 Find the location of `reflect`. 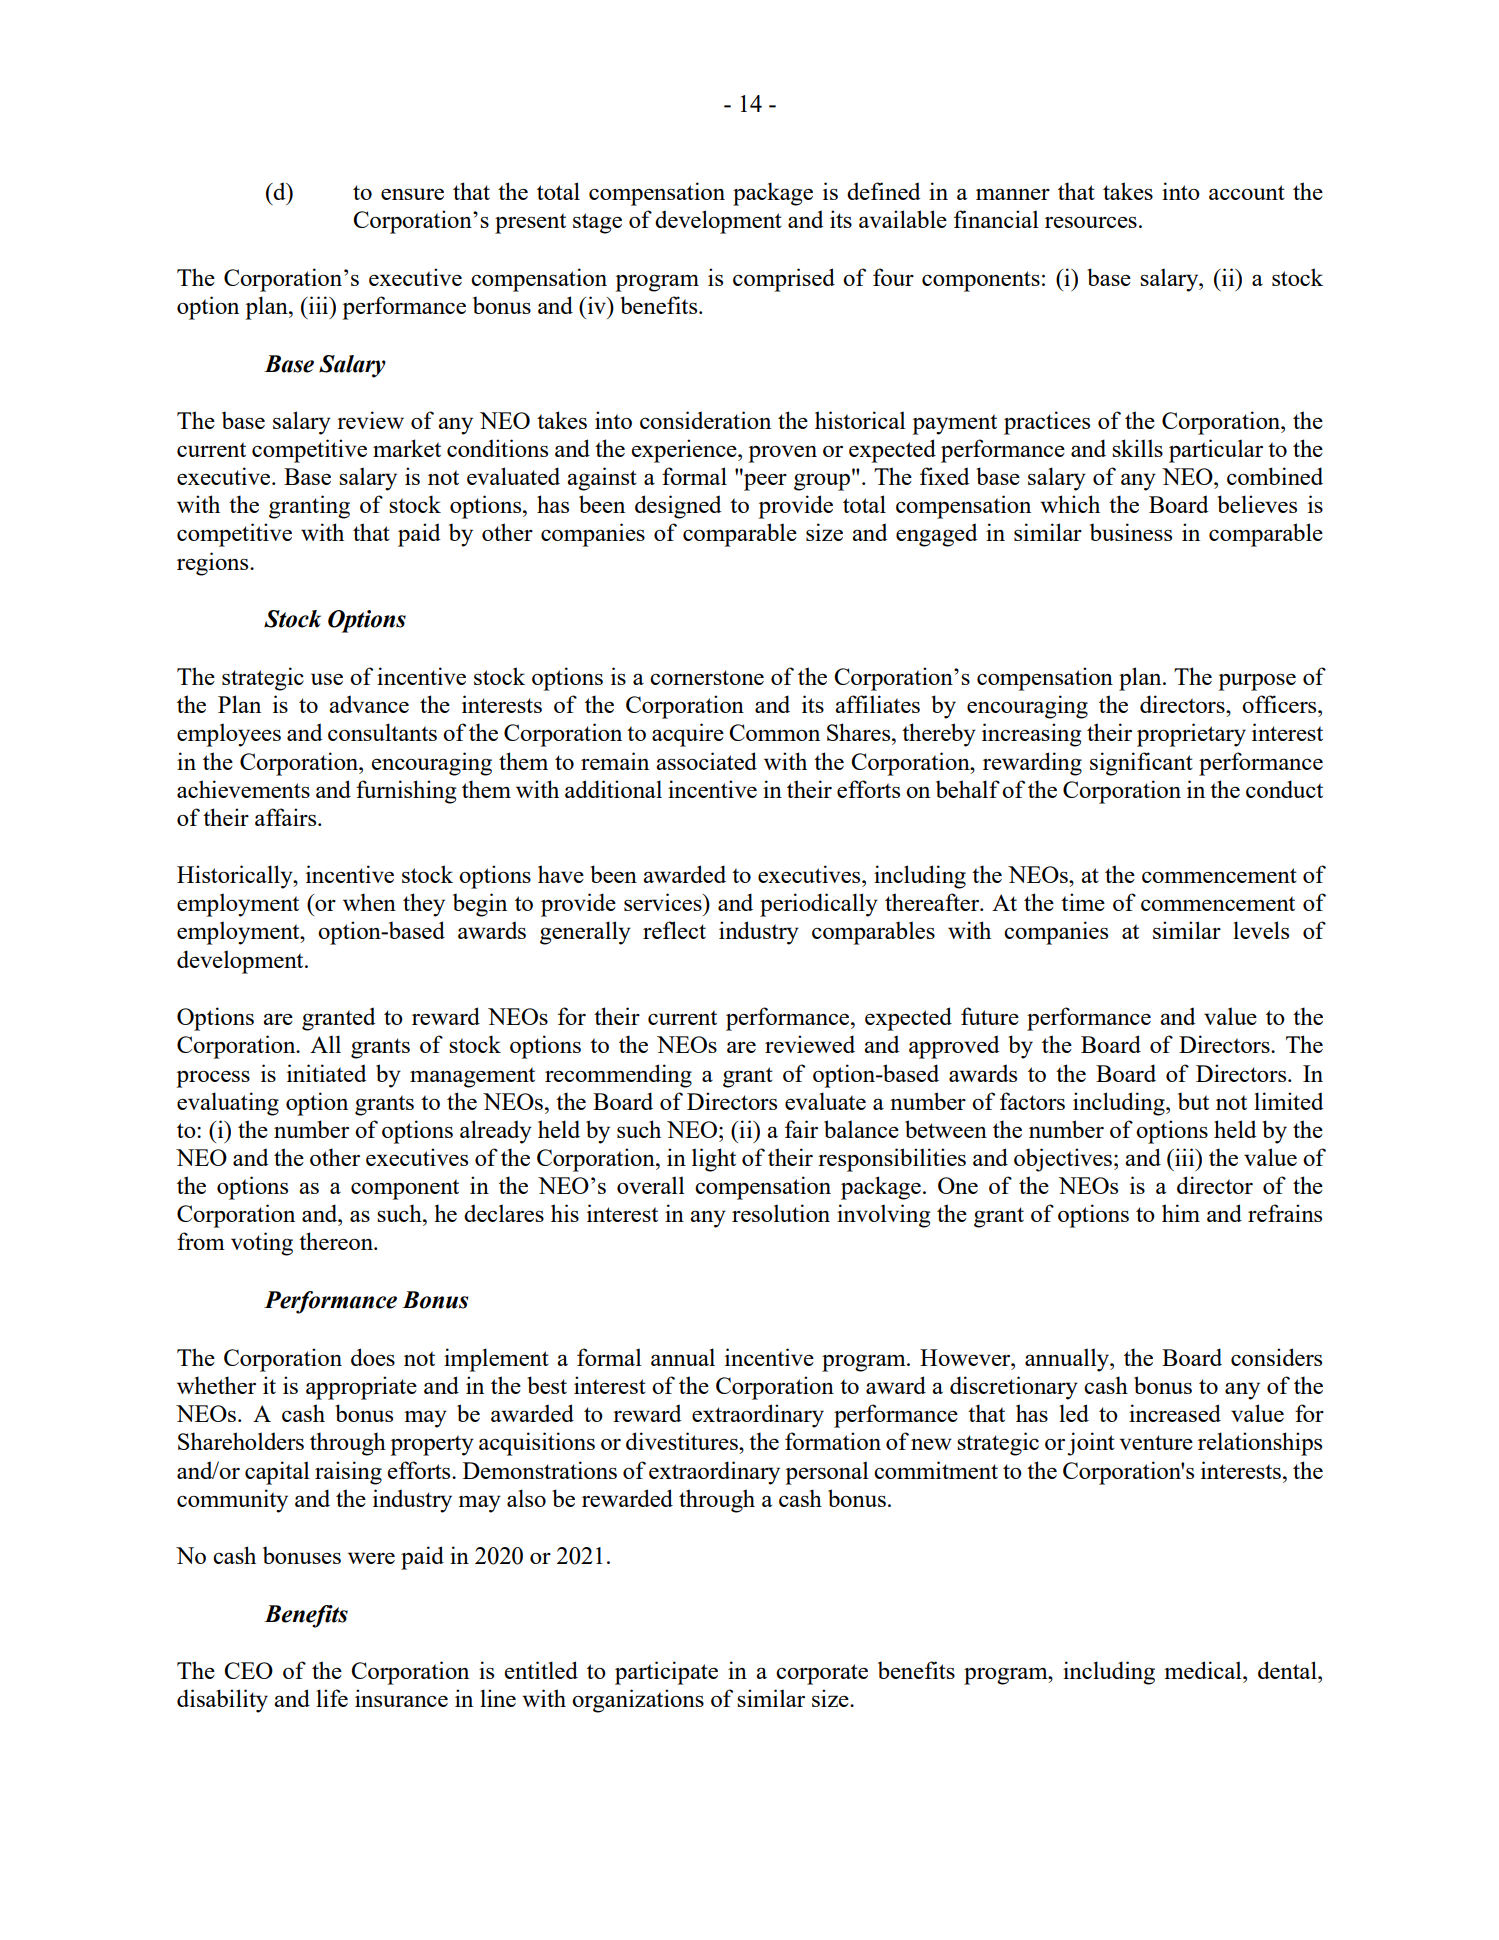

reflect is located at coordinates (674, 930).
